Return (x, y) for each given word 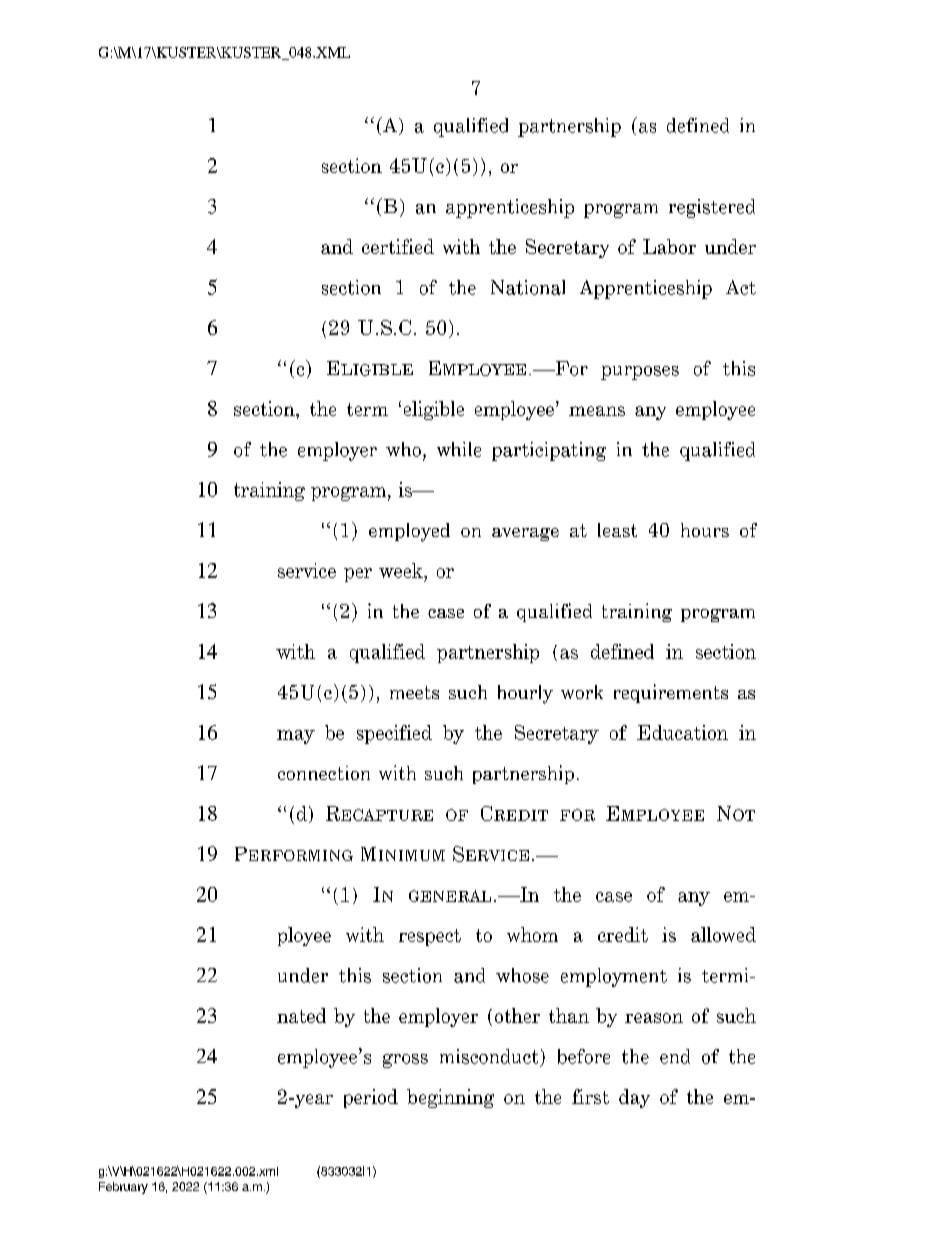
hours (705, 530)
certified (398, 246)
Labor (669, 246)
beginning (450, 1098)
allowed (723, 934)
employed (409, 532)
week (402, 570)
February (123, 1188)
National (528, 287)
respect (430, 937)
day (634, 1098)
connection (324, 773)
